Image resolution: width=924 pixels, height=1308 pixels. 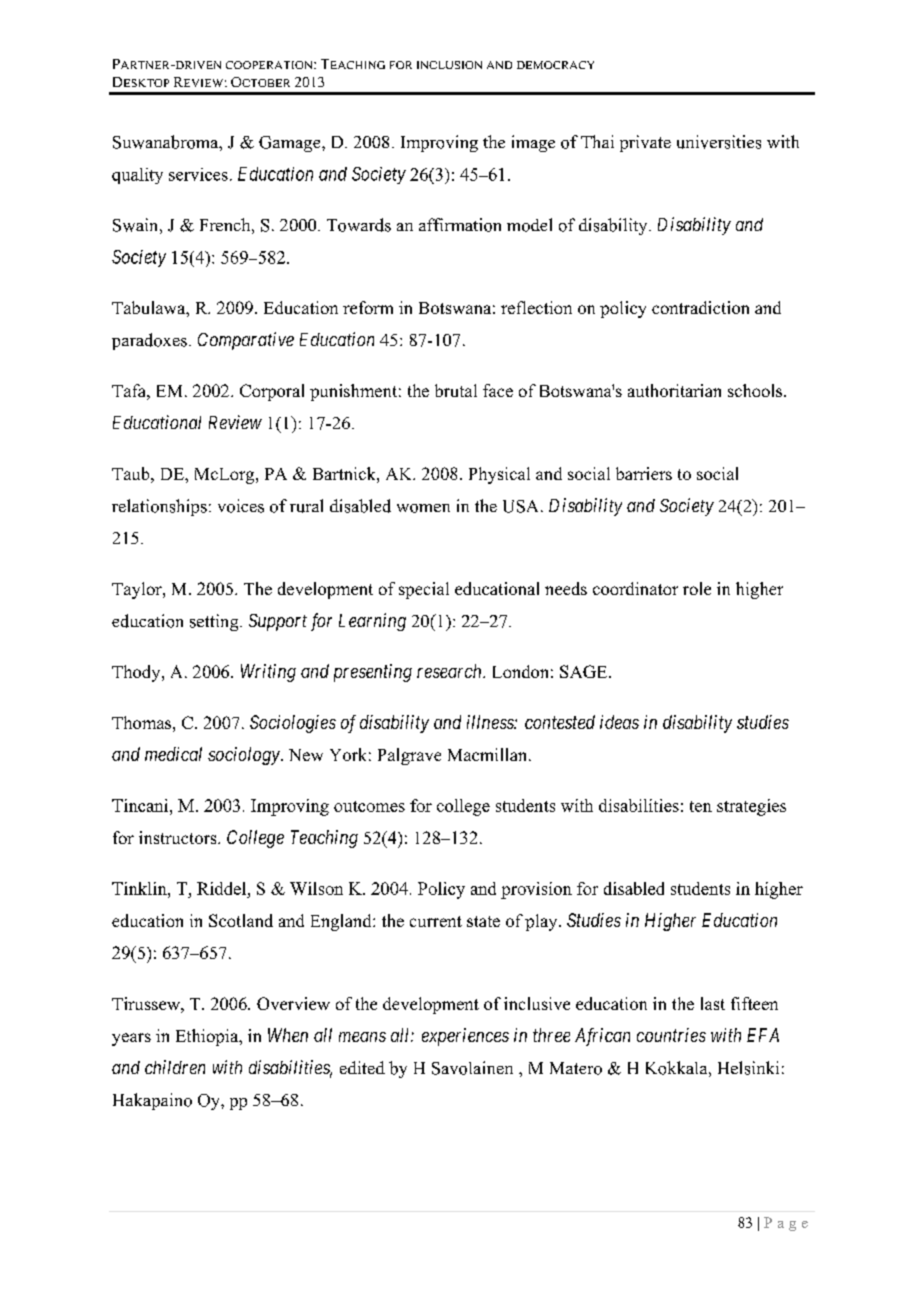 What do you see at coordinates (424, 590) in the image?
I see `special` at bounding box center [424, 590].
